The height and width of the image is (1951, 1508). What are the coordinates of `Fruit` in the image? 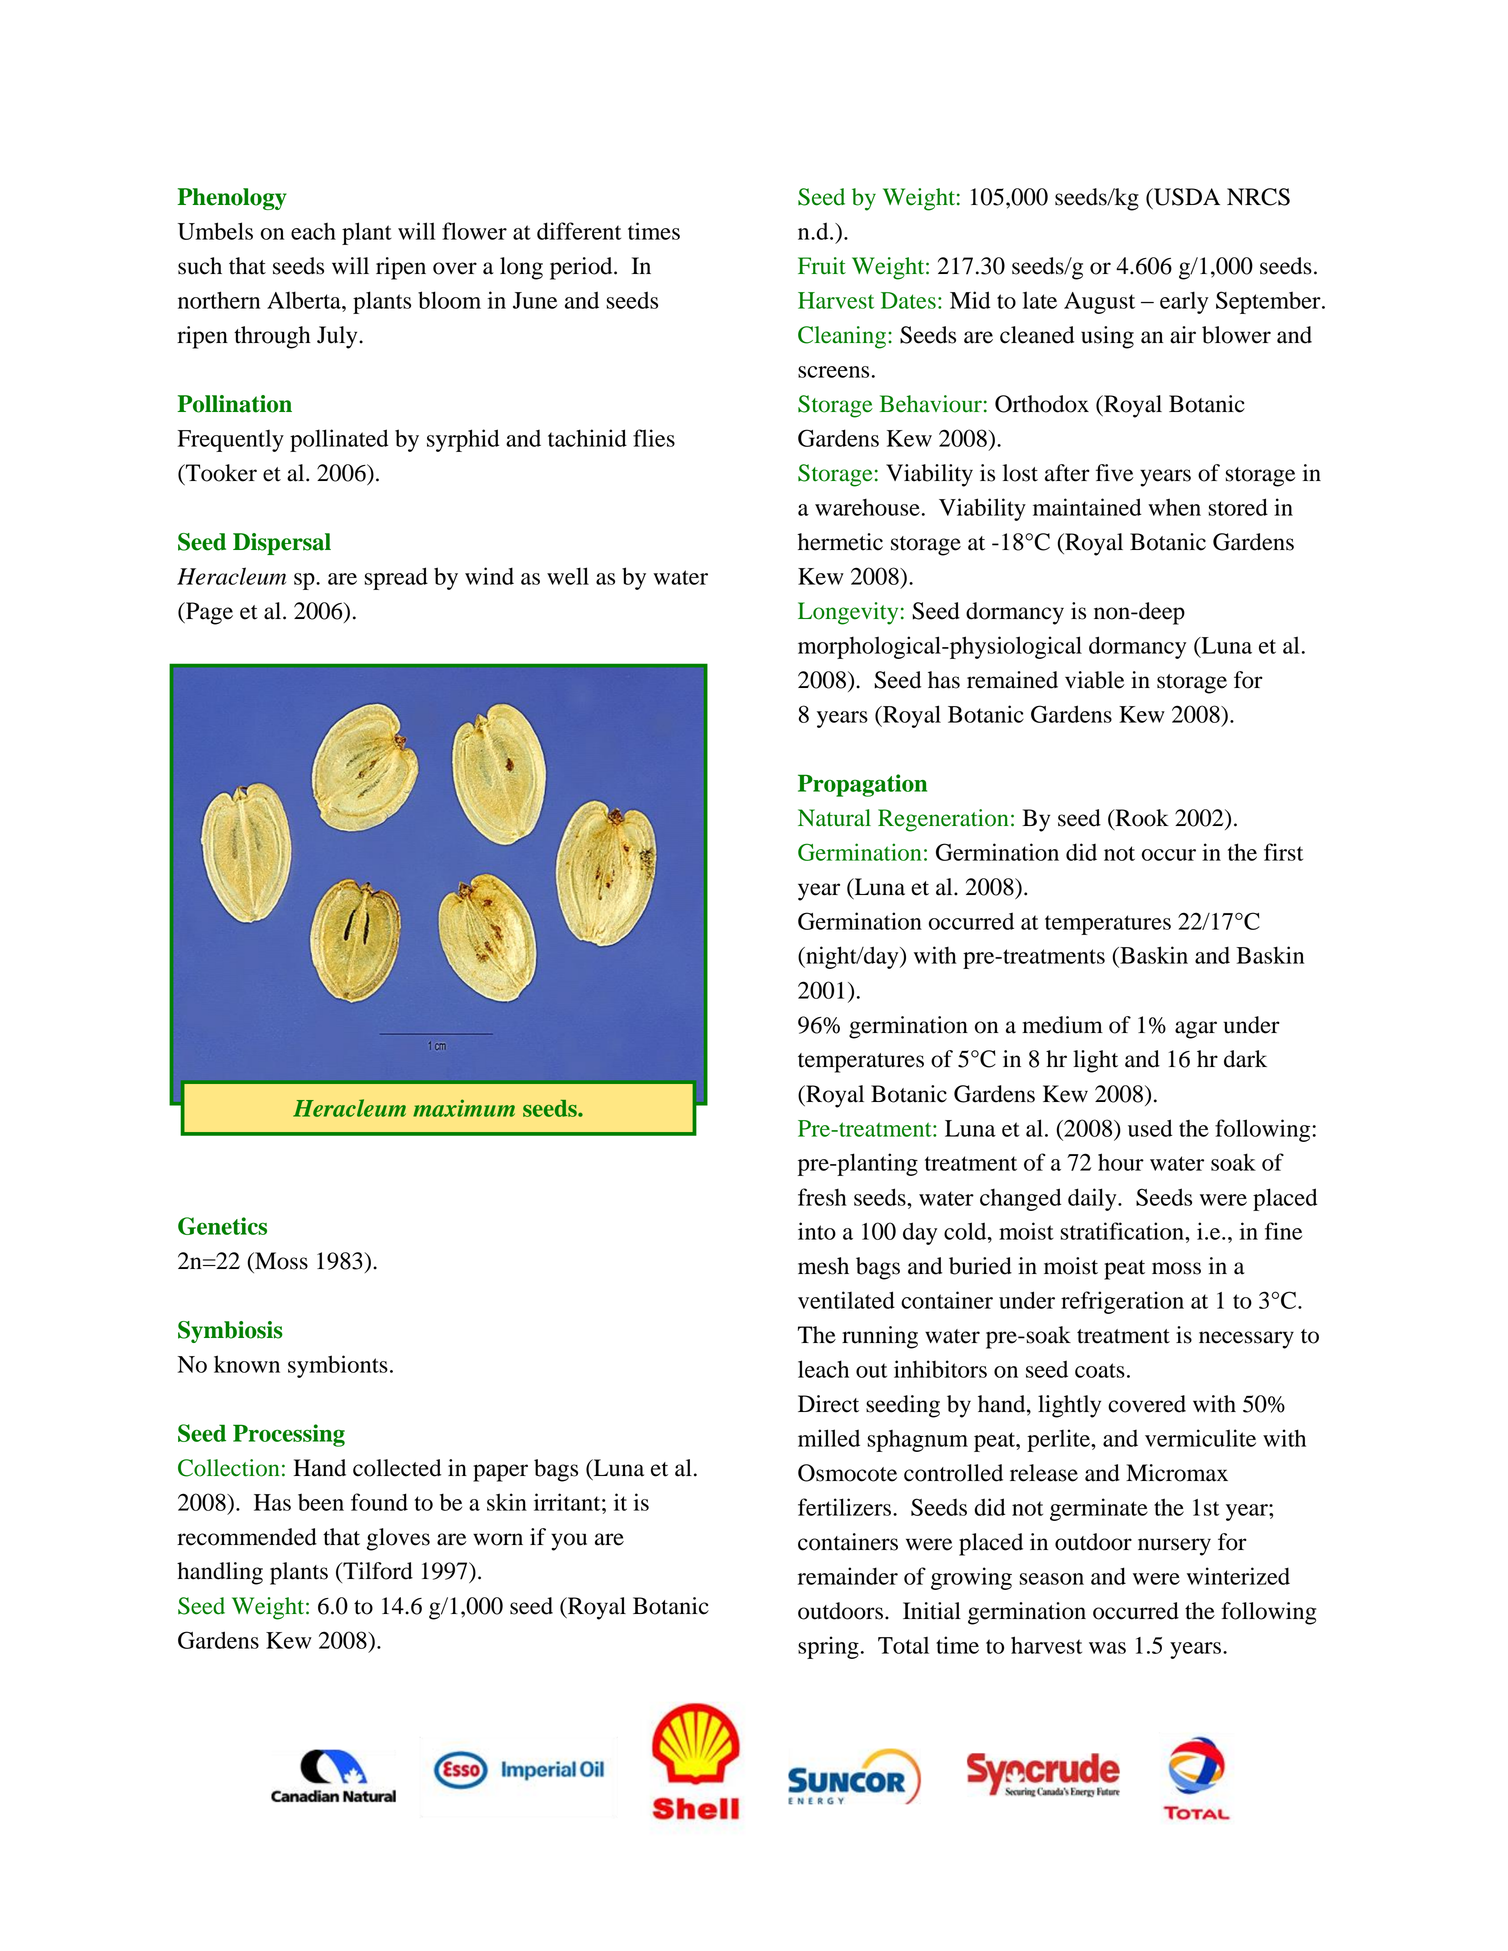 It's located at (822, 266).
